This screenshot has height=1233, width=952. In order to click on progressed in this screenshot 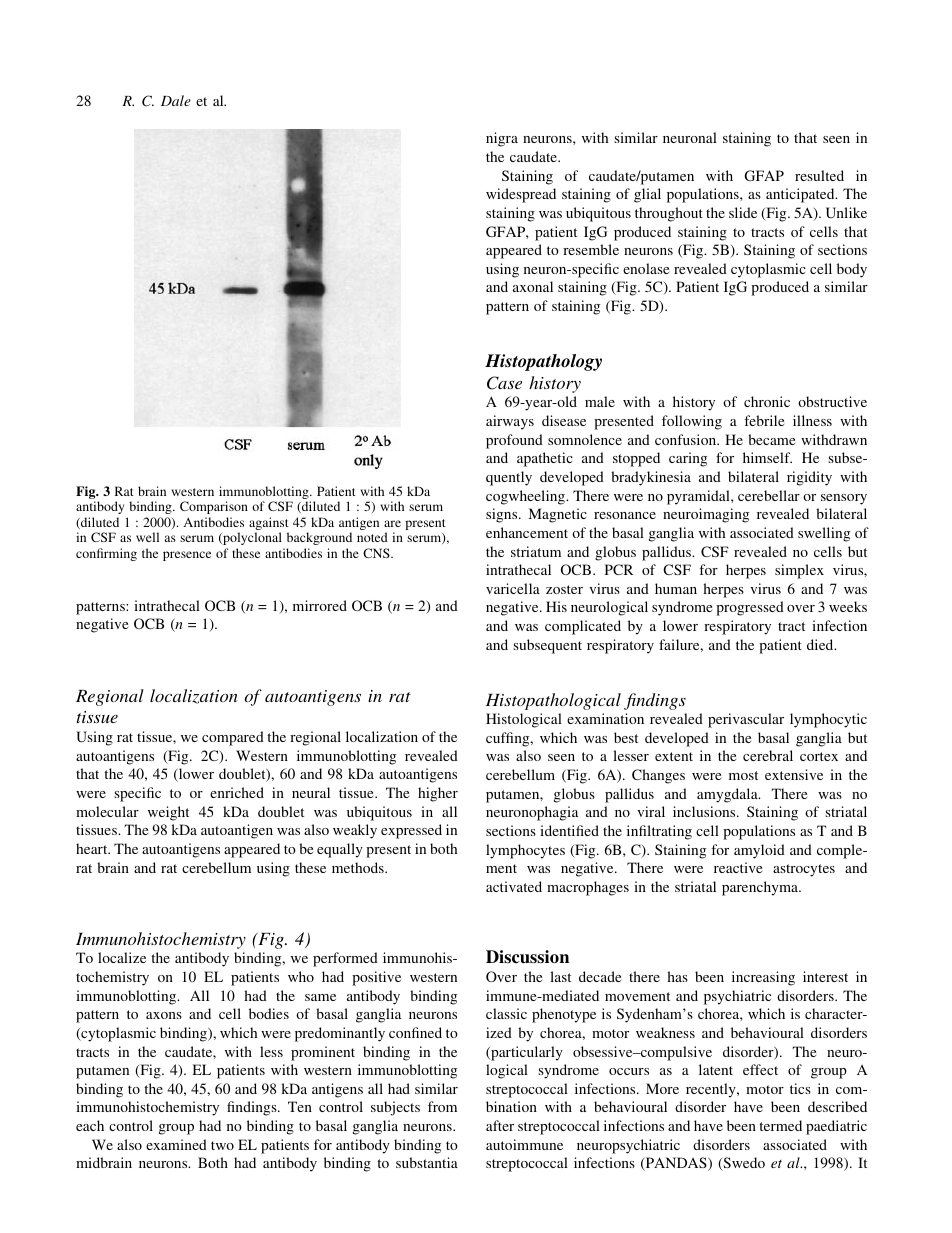, I will do `click(750, 608)`.
